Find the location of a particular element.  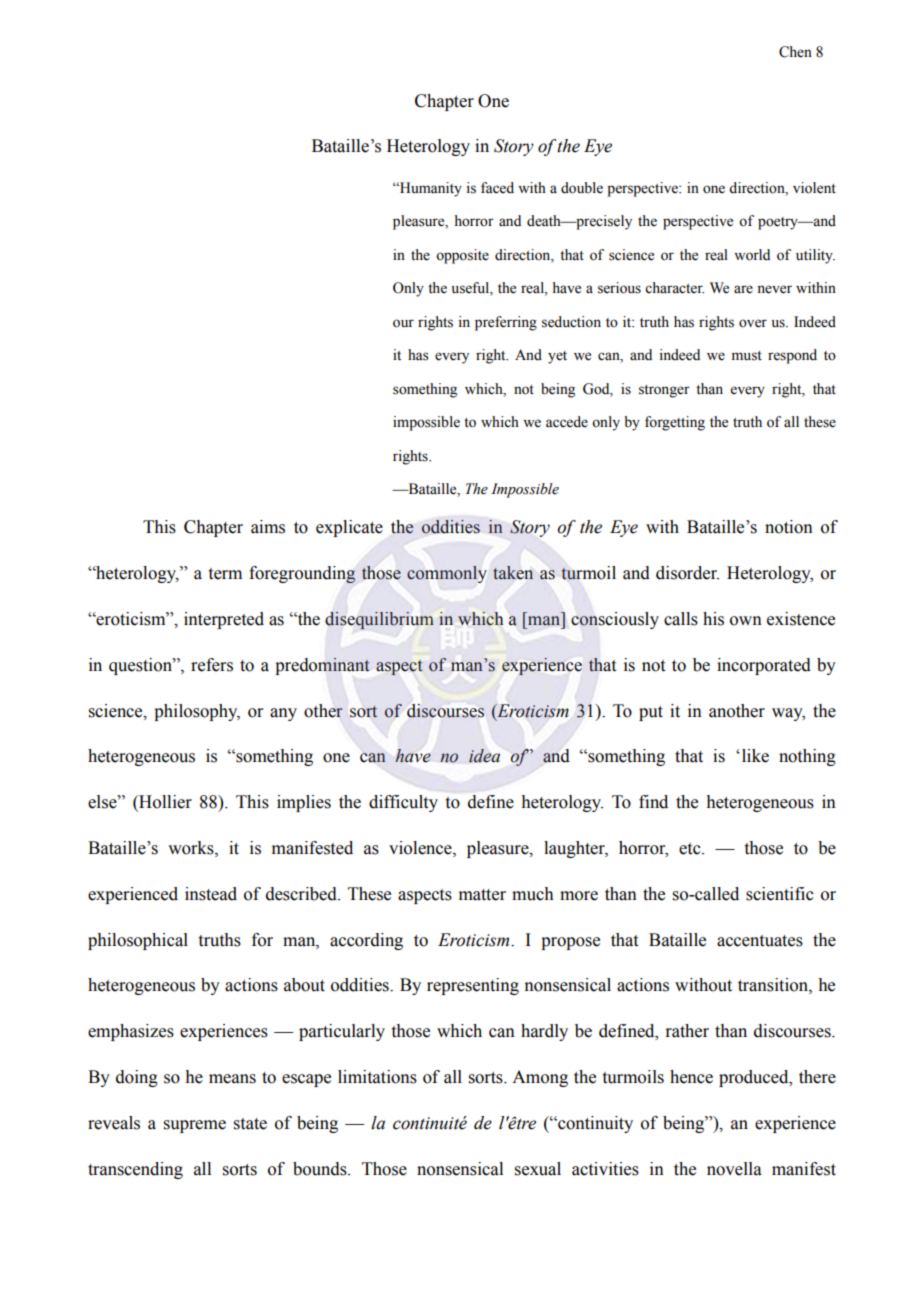

own is located at coordinates (746, 621).
